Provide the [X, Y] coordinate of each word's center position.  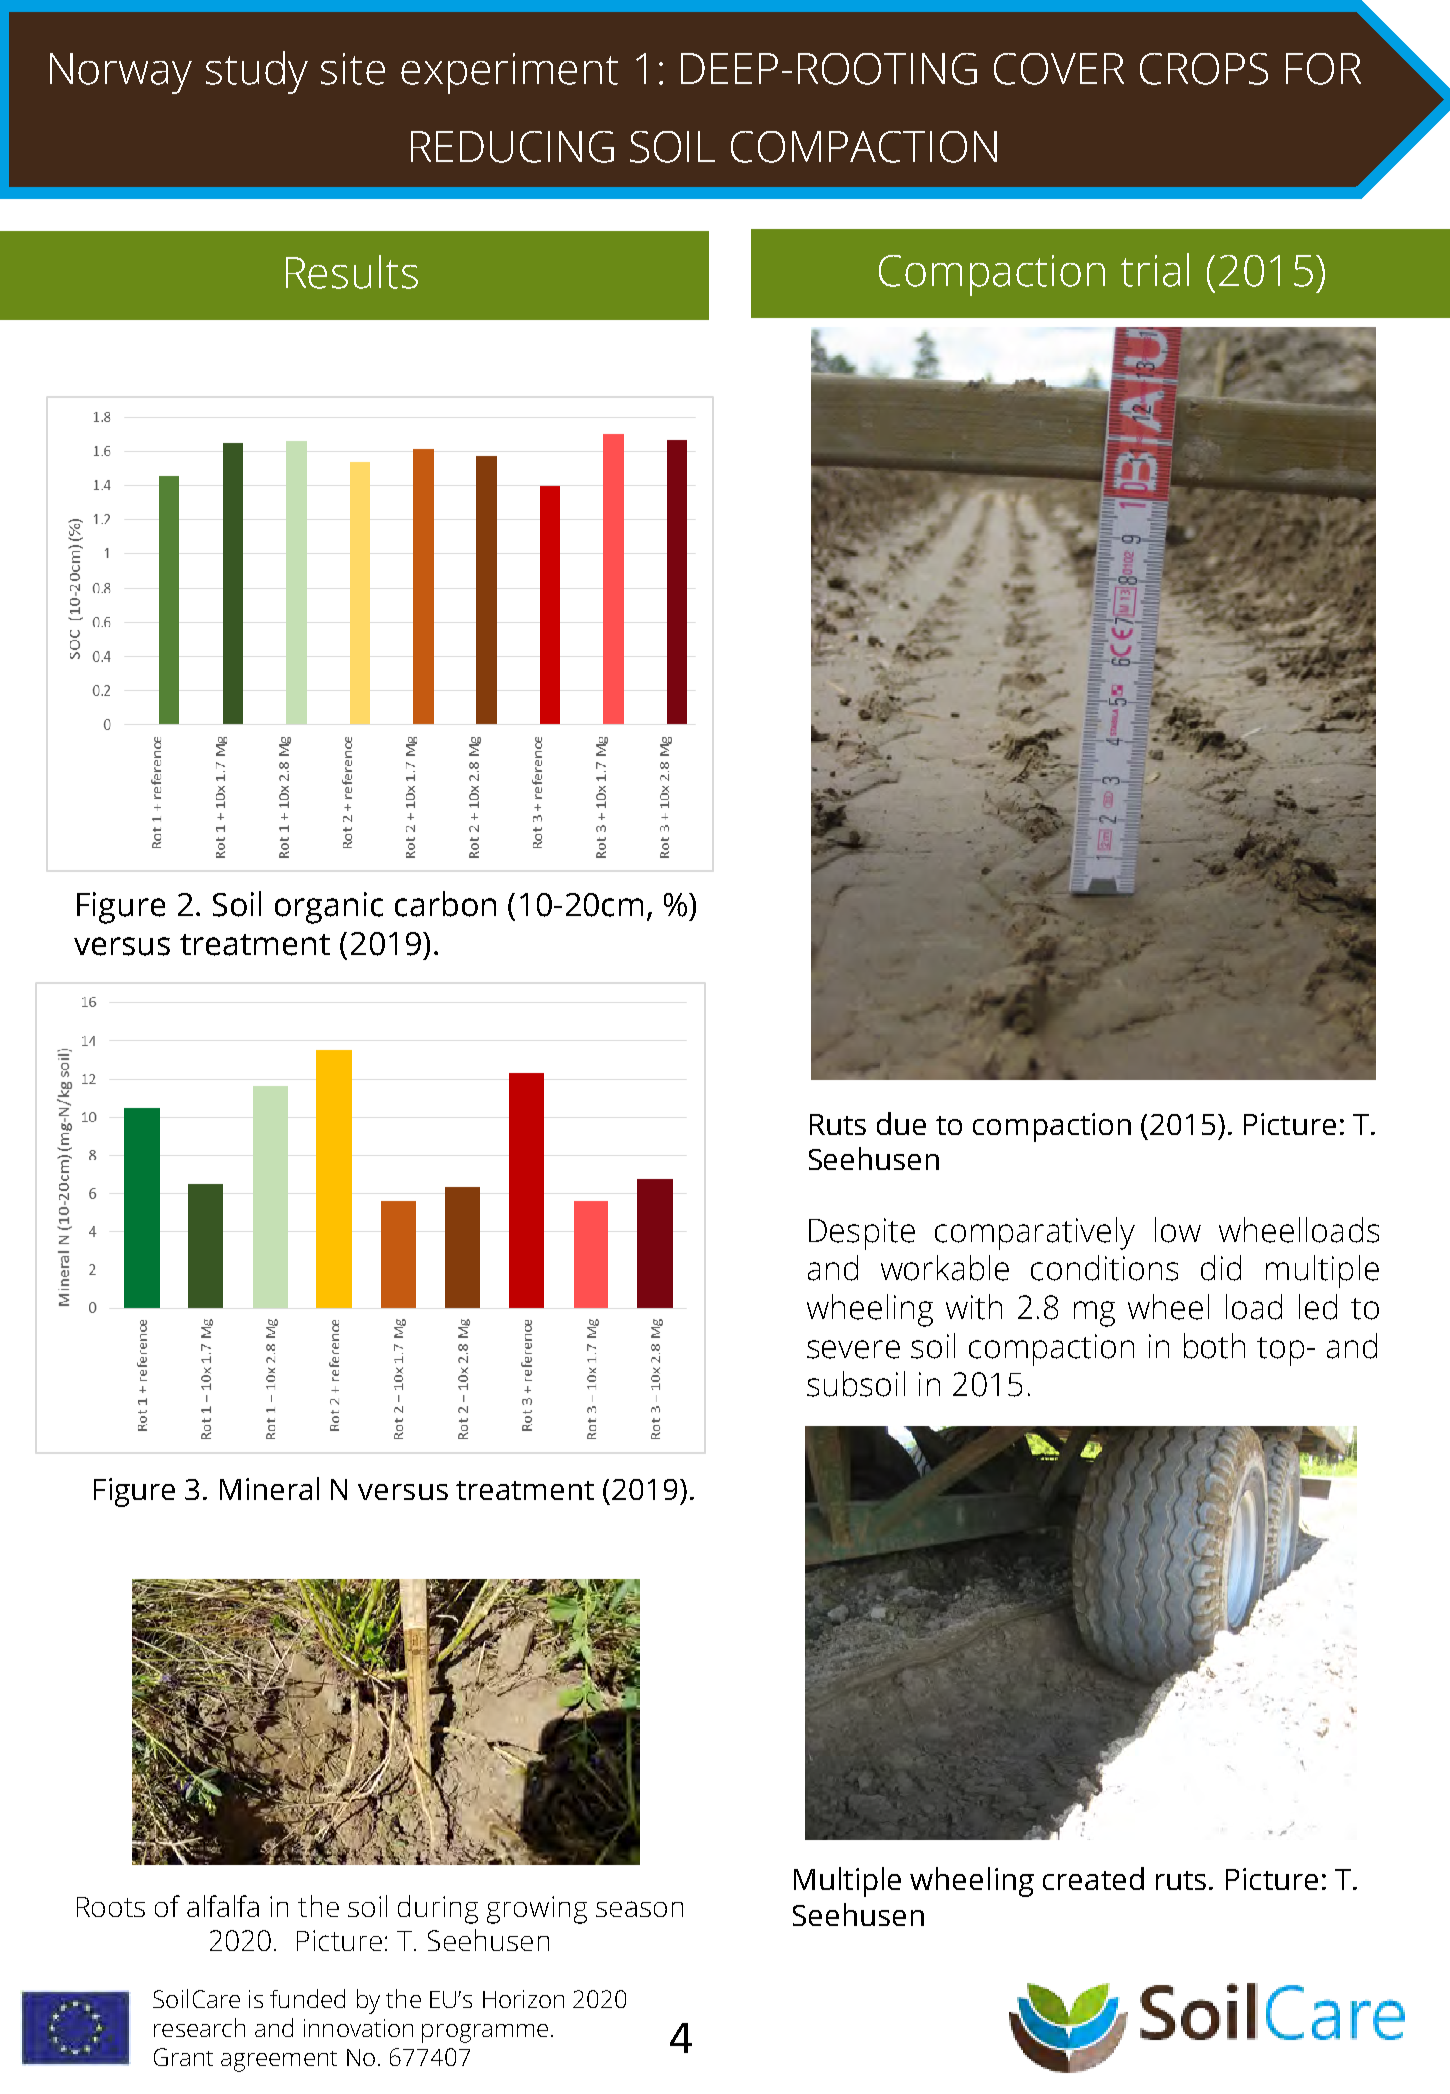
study [257, 72]
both [1214, 1346]
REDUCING [512, 147]
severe [853, 1349]
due [901, 1123]
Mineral [269, 1488]
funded [307, 1998]
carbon [445, 904]
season [639, 1909]
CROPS [1204, 69]
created [1093, 1878]
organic [329, 908]
